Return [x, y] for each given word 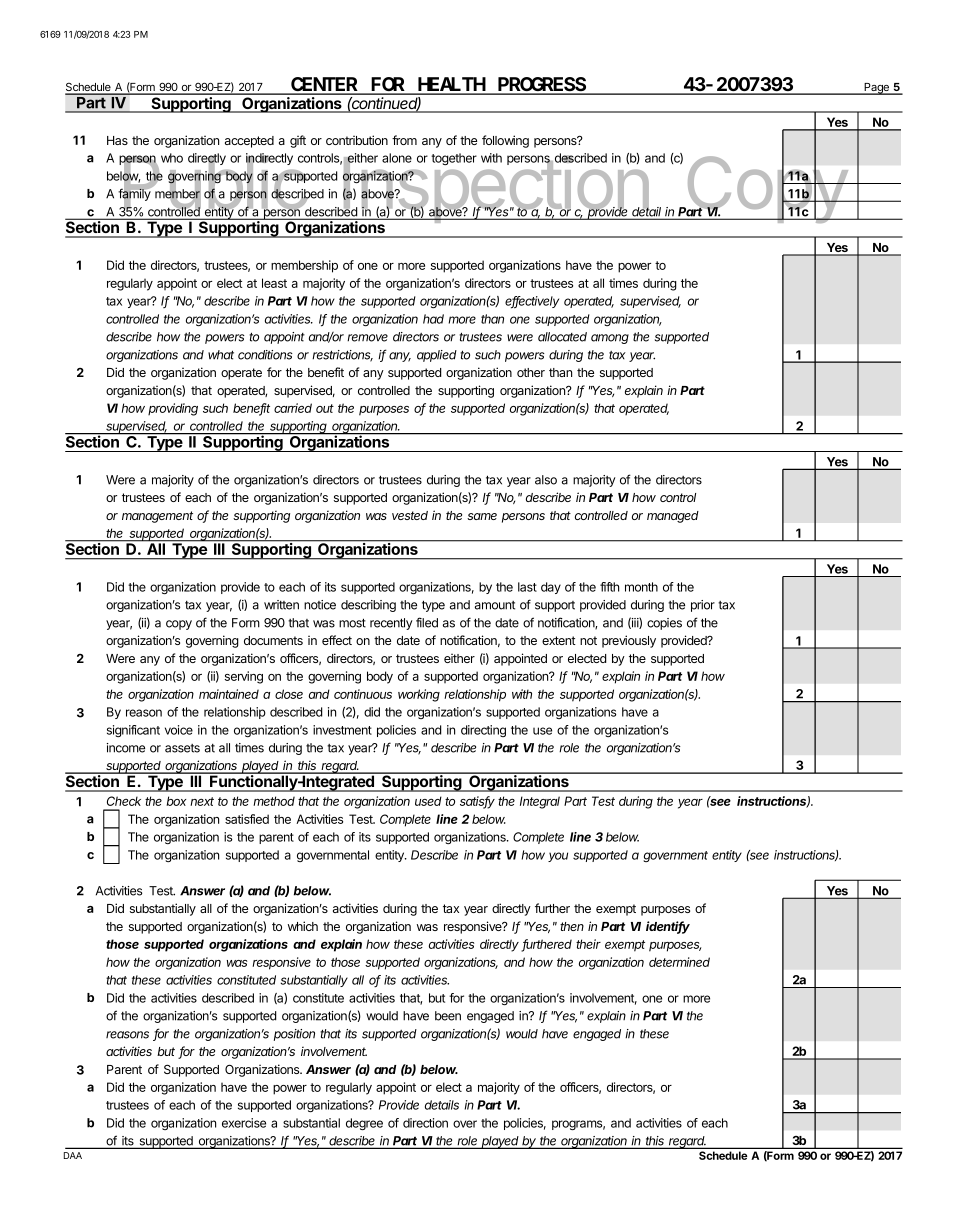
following [505, 141]
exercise [244, 1123]
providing [173, 409]
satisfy [477, 802]
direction [425, 1123]
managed [673, 517]
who [172, 158]
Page [876, 89]
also [546, 480]
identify [668, 927]
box [176, 801]
